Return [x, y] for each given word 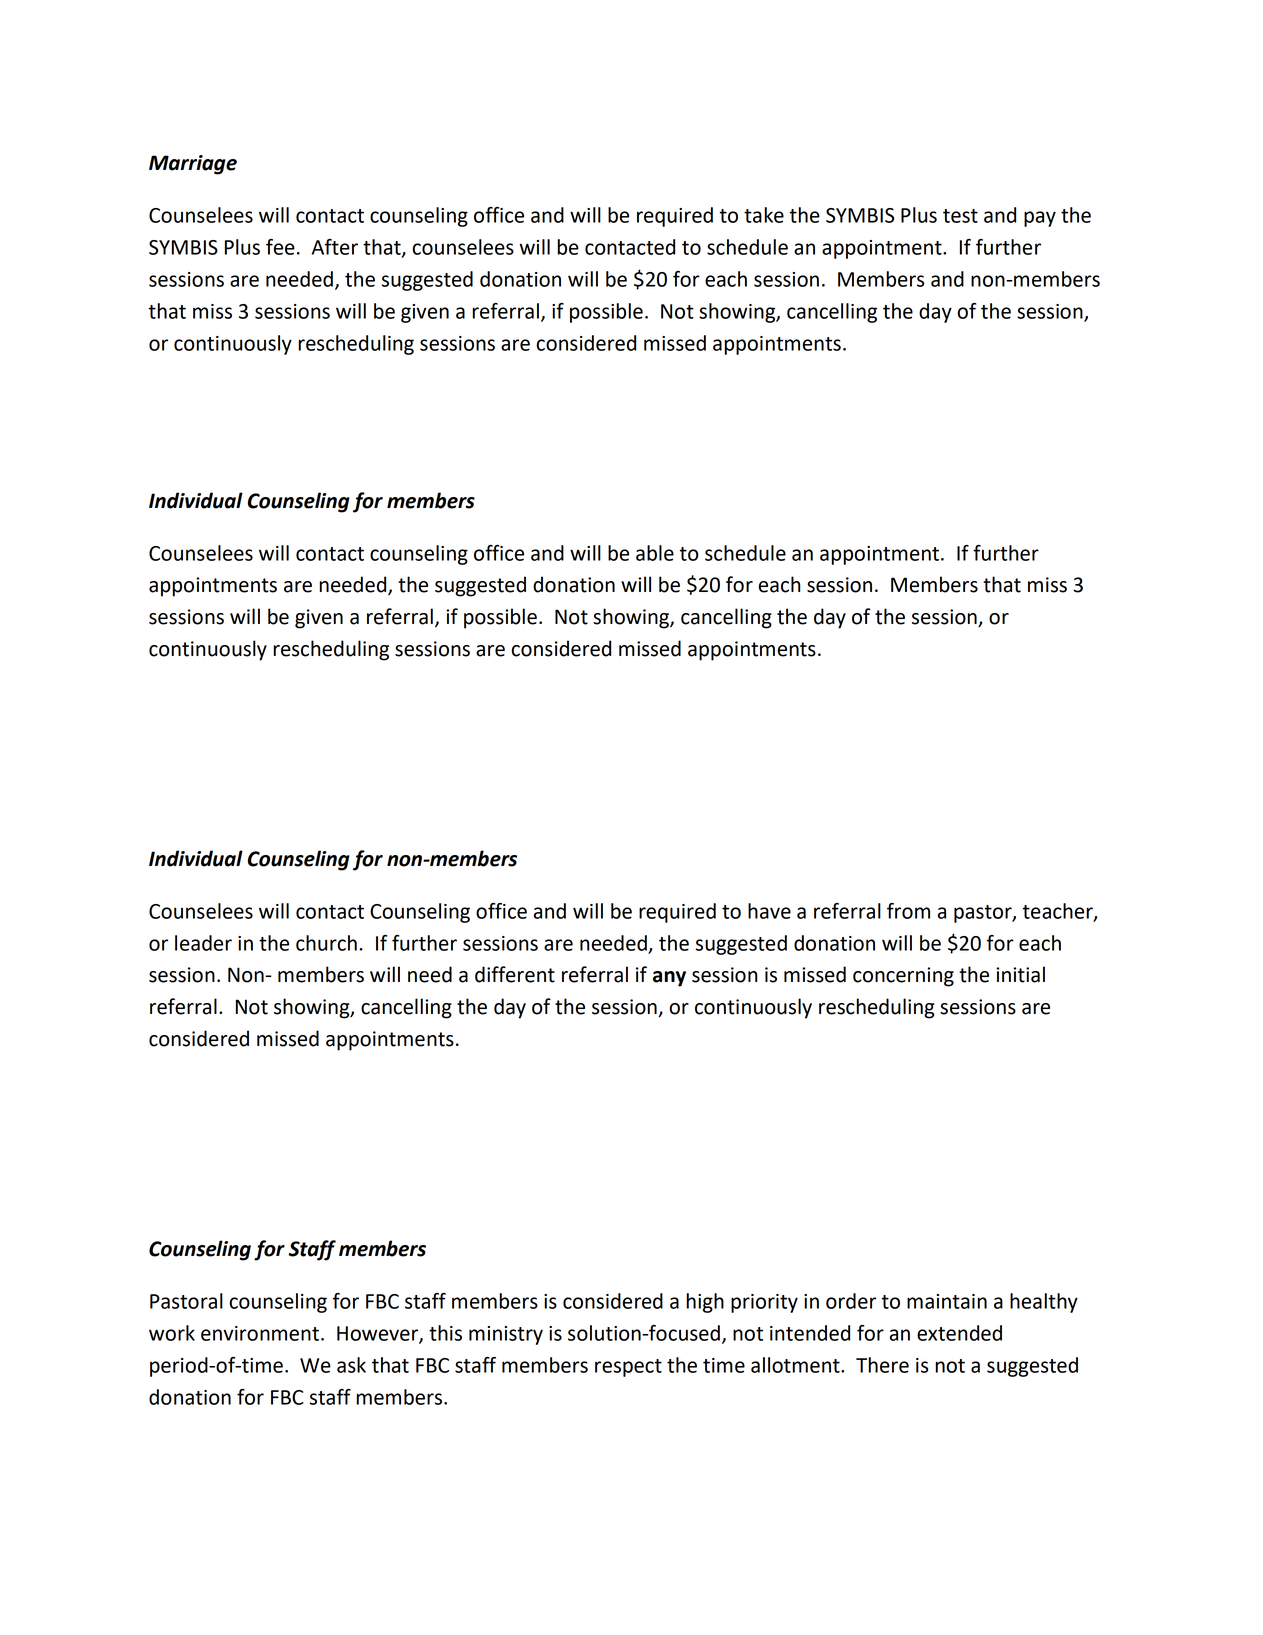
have [769, 911]
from [908, 911]
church [326, 943]
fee [280, 247]
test [960, 216]
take [764, 215]
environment [260, 1333]
